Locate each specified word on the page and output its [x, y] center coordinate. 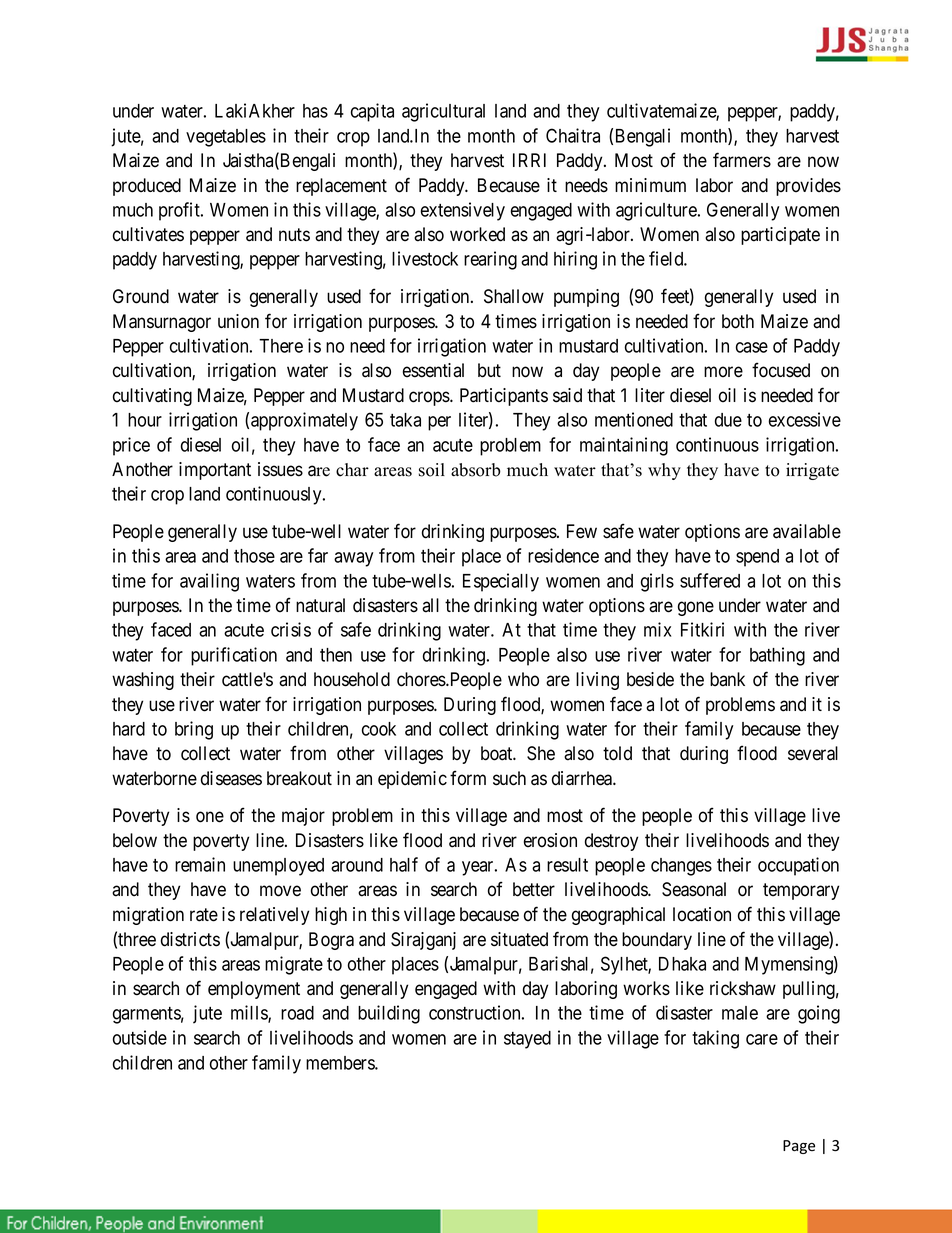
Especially [501, 582]
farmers [742, 160]
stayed [527, 1040]
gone [696, 608]
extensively [463, 211]
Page [799, 1147]
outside [140, 1037]
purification [234, 656]
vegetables [226, 138]
